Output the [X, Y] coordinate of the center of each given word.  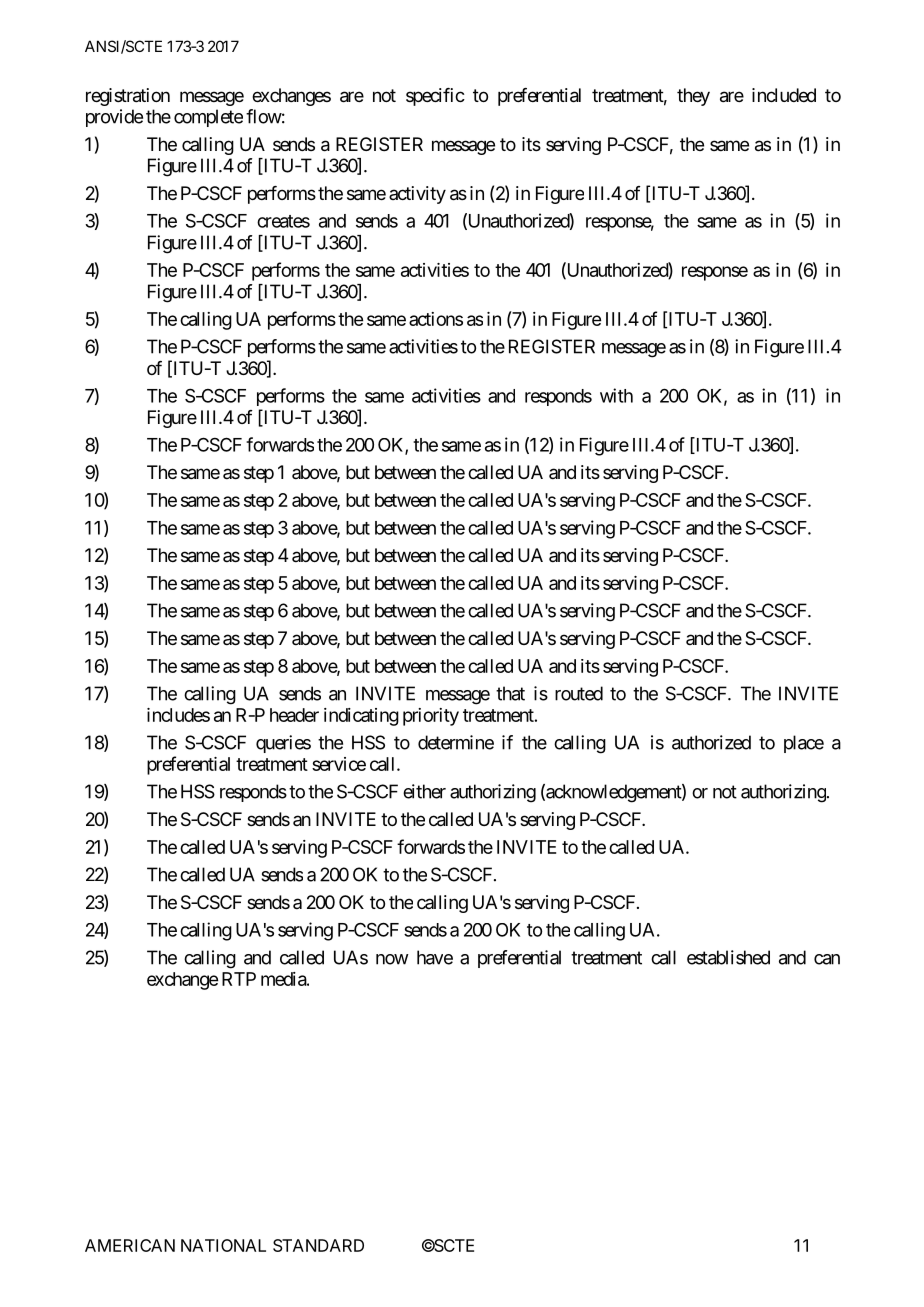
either [424, 791]
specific [435, 97]
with [616, 395]
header [294, 715]
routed [579, 693]
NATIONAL [223, 1245]
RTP [239, 979]
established [728, 957]
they [693, 97]
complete [208, 118]
